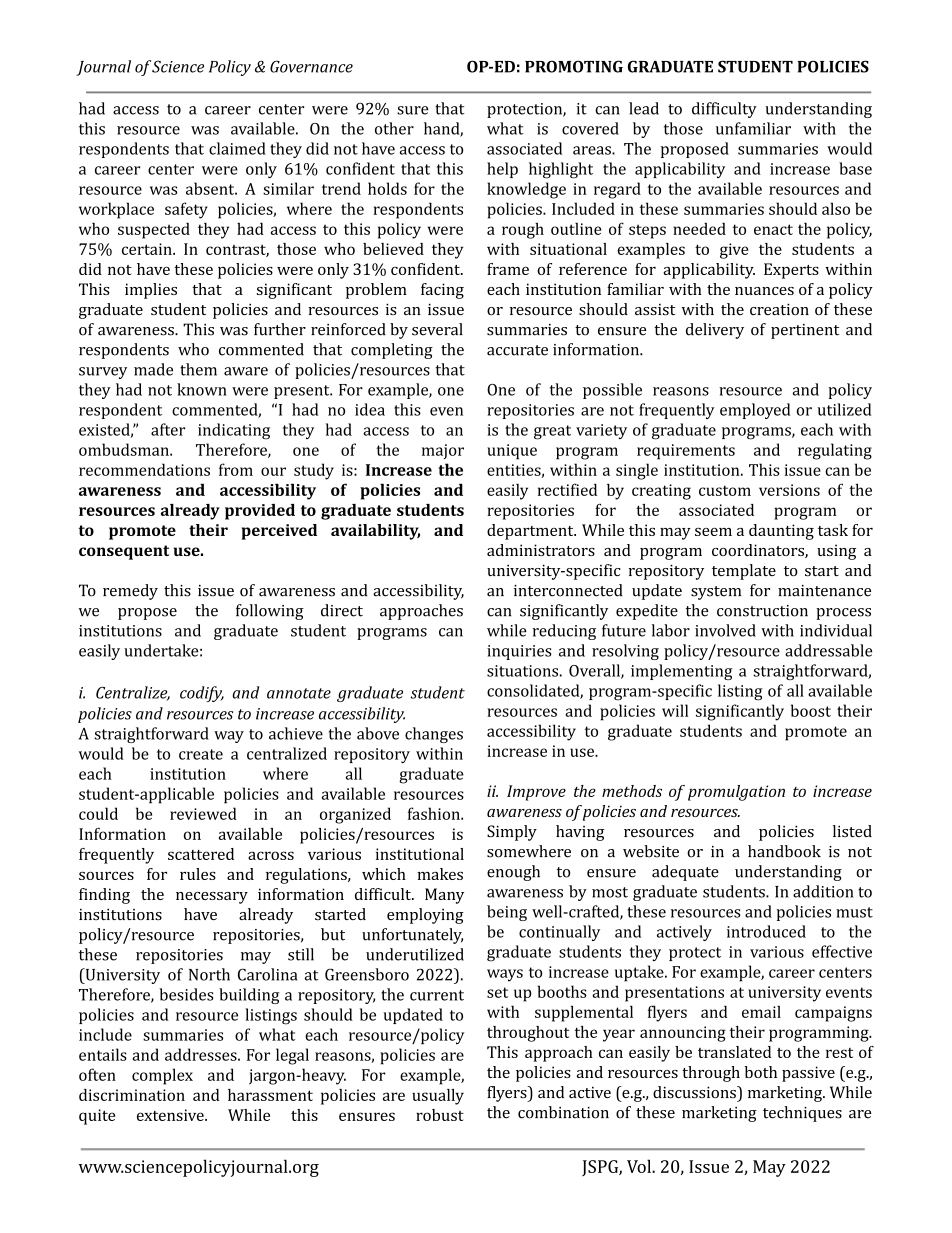 The height and width of the screenshot is (1233, 952). What do you see at coordinates (541, 550) in the screenshot?
I see `administrators` at bounding box center [541, 550].
